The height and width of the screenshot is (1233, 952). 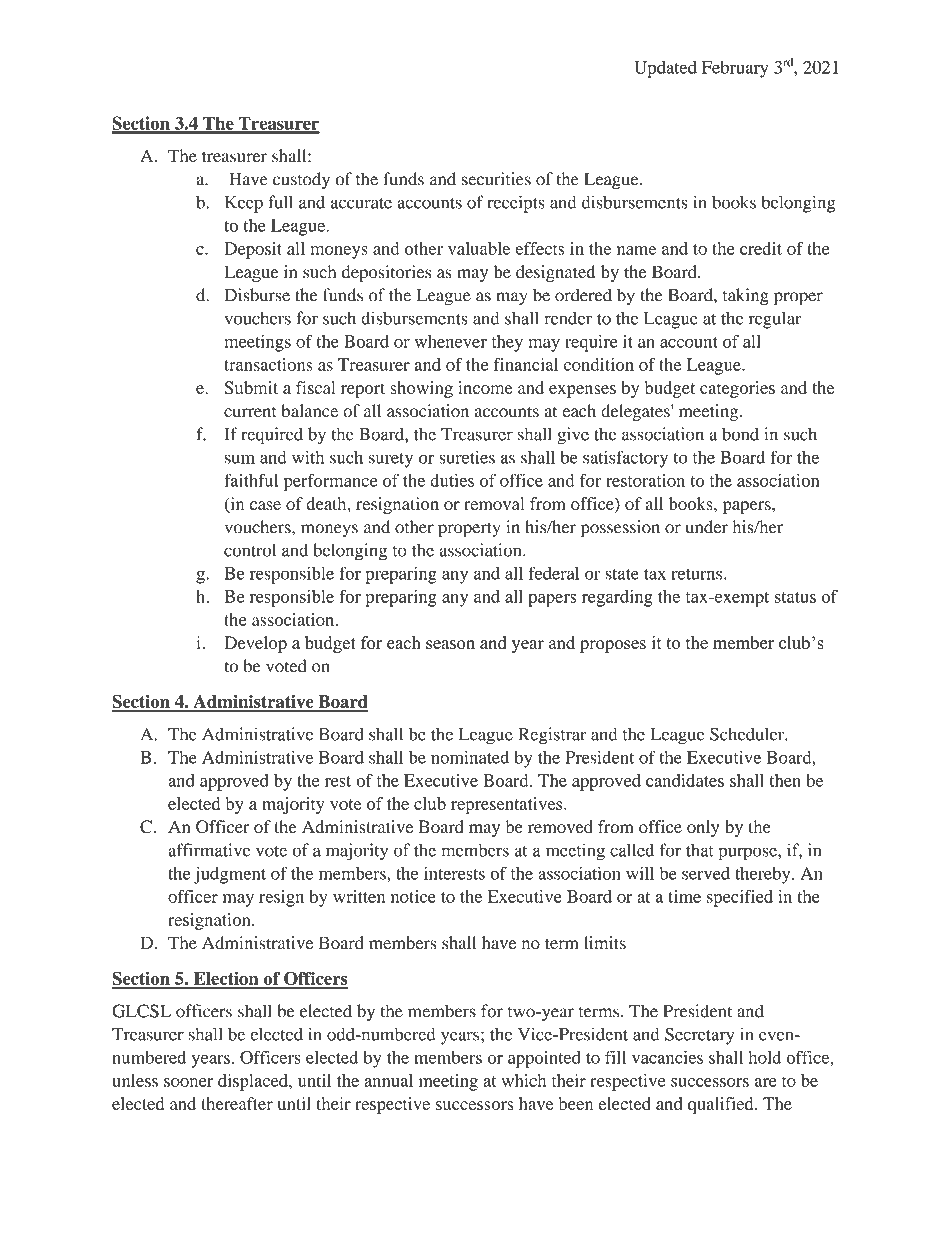 I want to click on representatives, so click(x=508, y=805).
